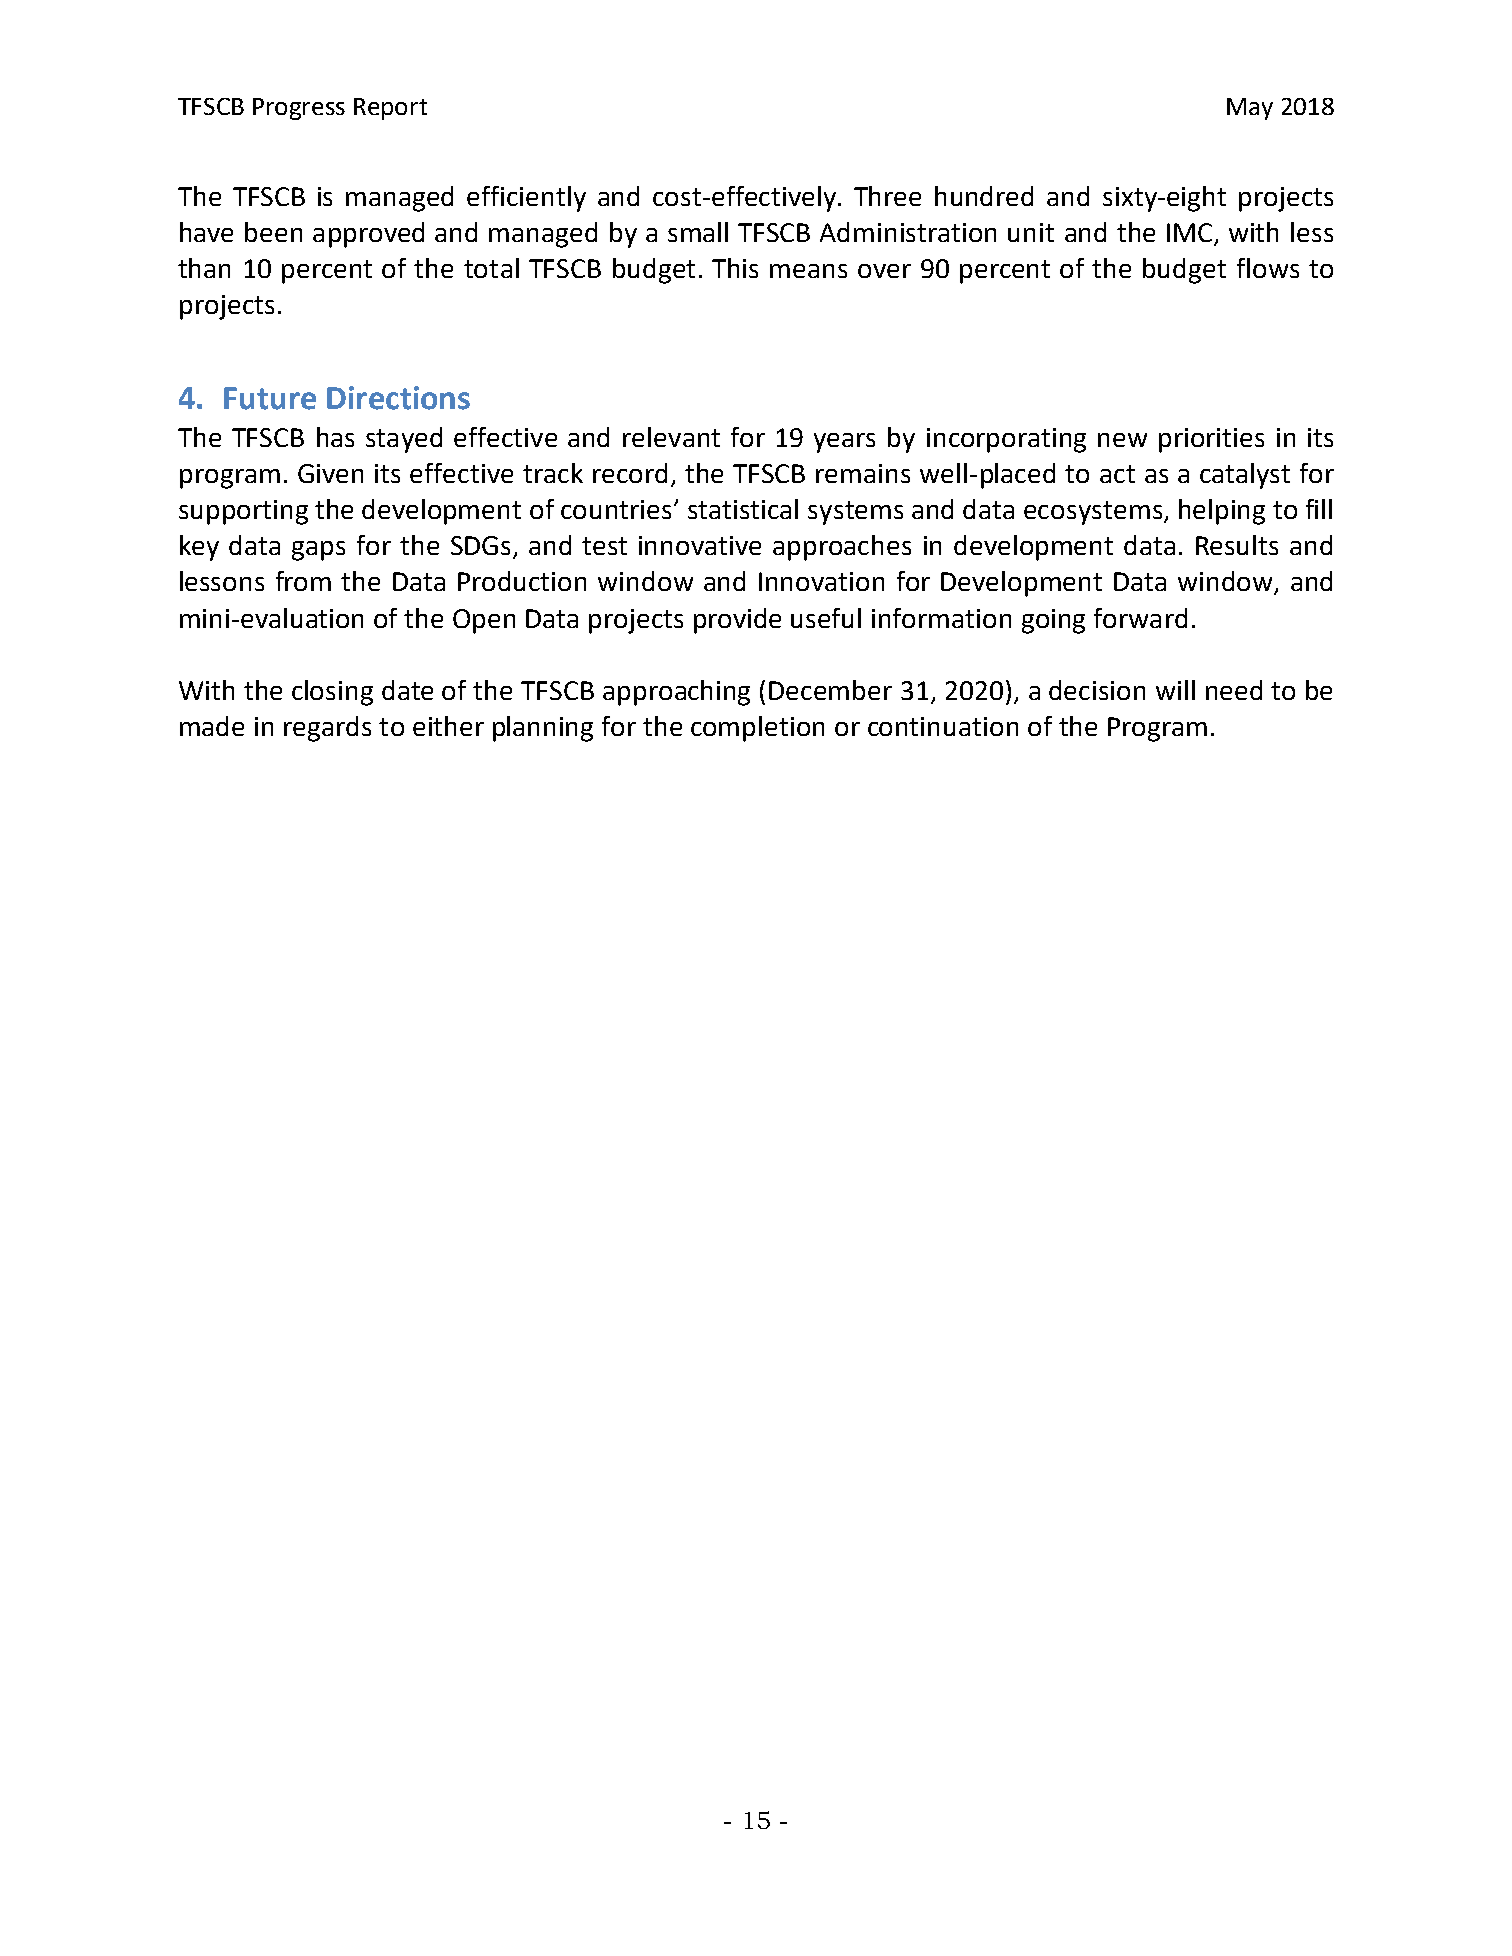 This page has height=1956, width=1512. Describe the element at coordinates (671, 437) in the page. I see `relevant` at that location.
